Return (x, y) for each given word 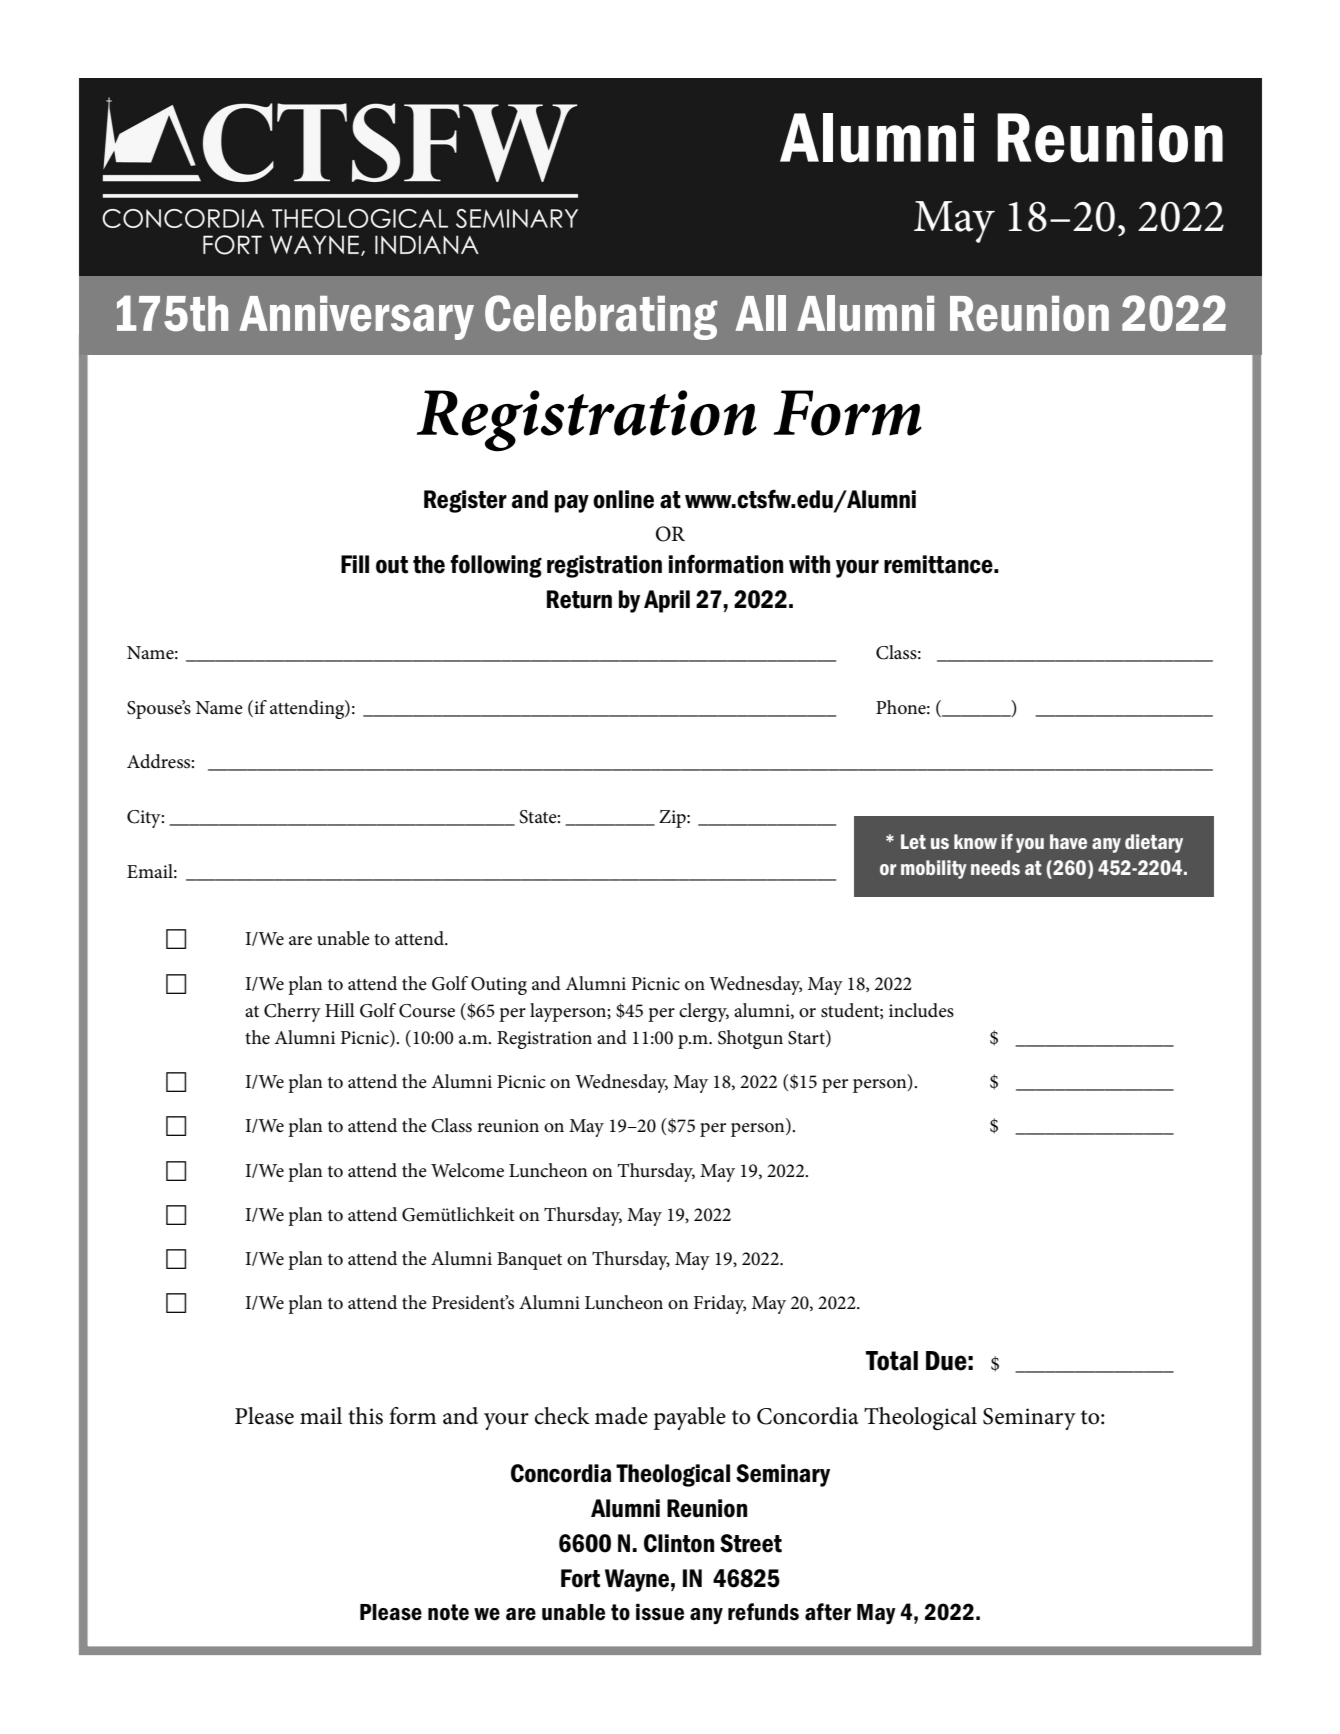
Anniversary (356, 318)
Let (913, 841)
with (809, 564)
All (760, 313)
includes (921, 1010)
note (448, 1612)
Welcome (467, 1170)
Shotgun (750, 1039)
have (1068, 841)
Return (579, 599)
